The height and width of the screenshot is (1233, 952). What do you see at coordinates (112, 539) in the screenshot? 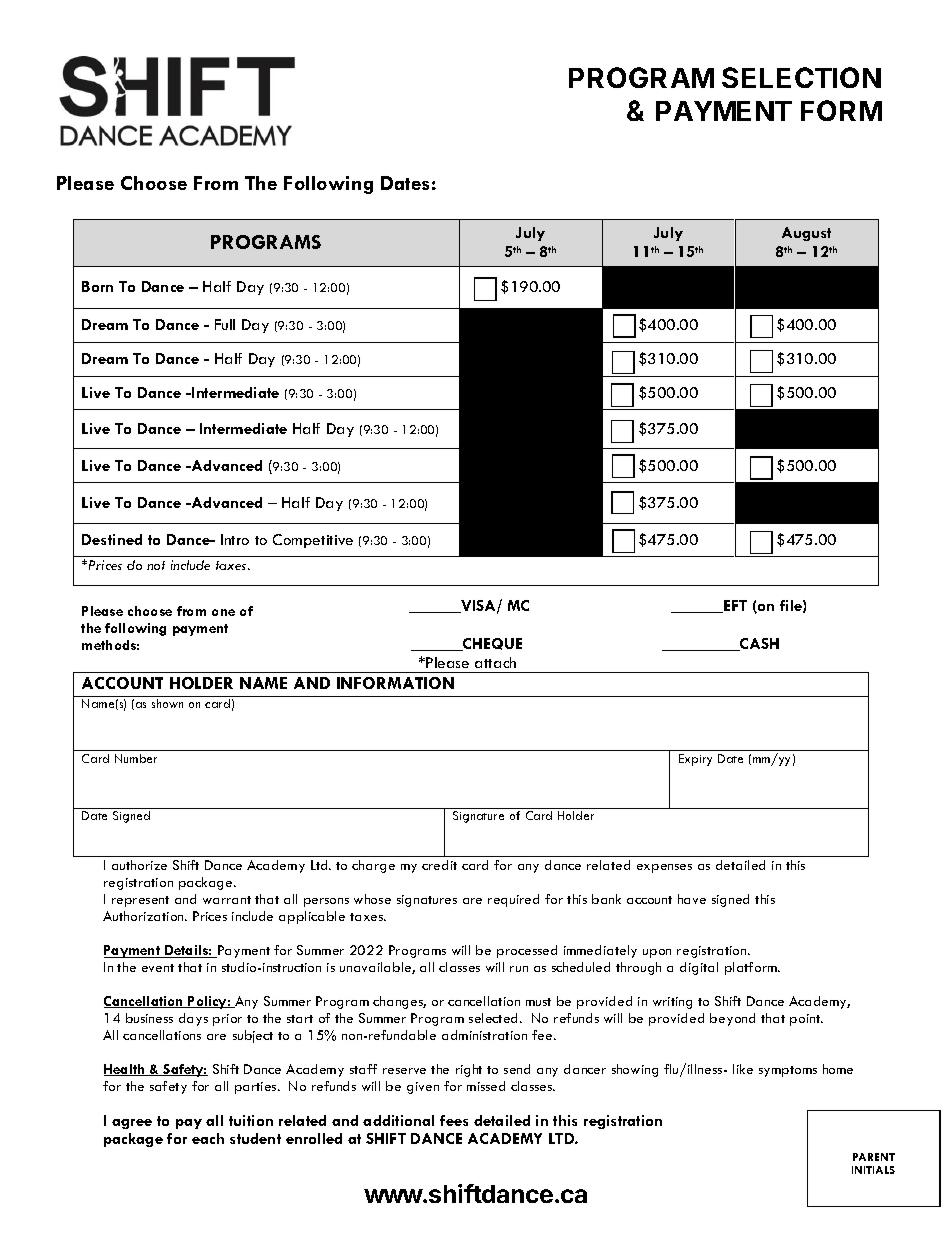
I see `Destined` at bounding box center [112, 539].
